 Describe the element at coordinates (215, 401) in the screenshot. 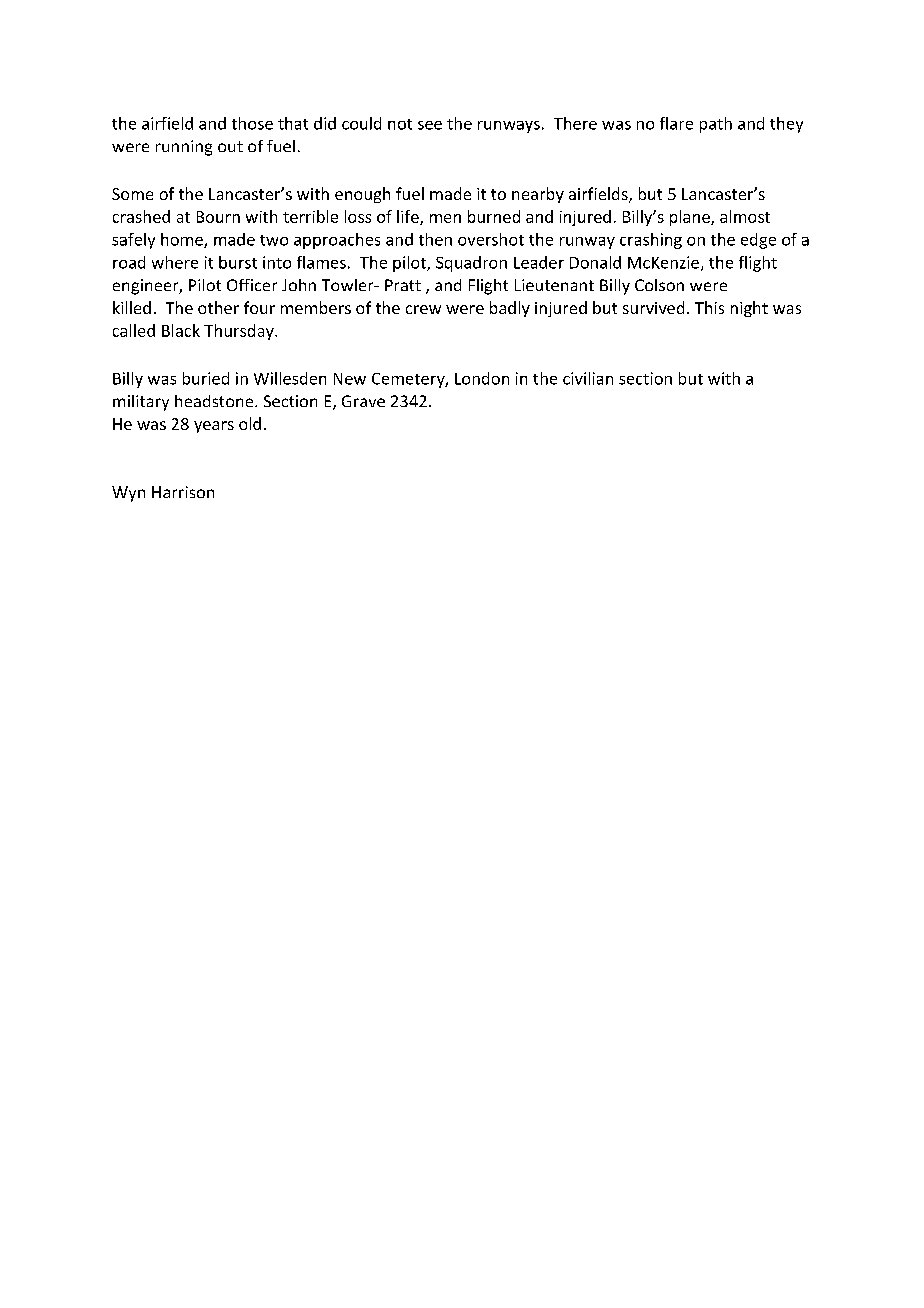

I see `headstone` at that location.
